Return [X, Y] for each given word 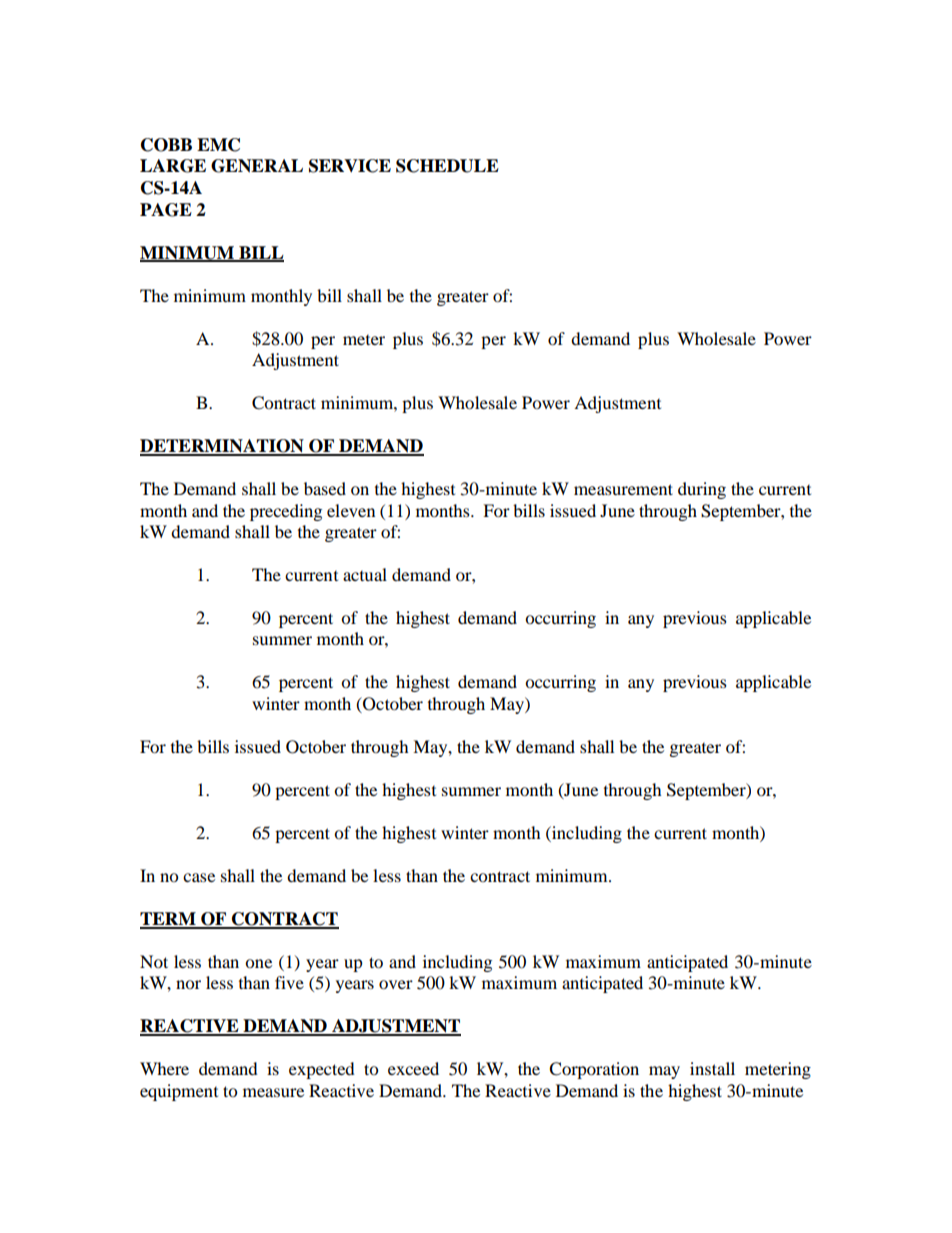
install [712, 1068]
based [325, 488]
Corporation [594, 1070]
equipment [179, 1092]
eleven [351, 510]
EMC [218, 145]
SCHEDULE [447, 166]
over [396, 984]
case [199, 877]
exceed [413, 1068]
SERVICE [350, 166]
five [289, 982]
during [702, 490]
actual [365, 574]
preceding [286, 512]
